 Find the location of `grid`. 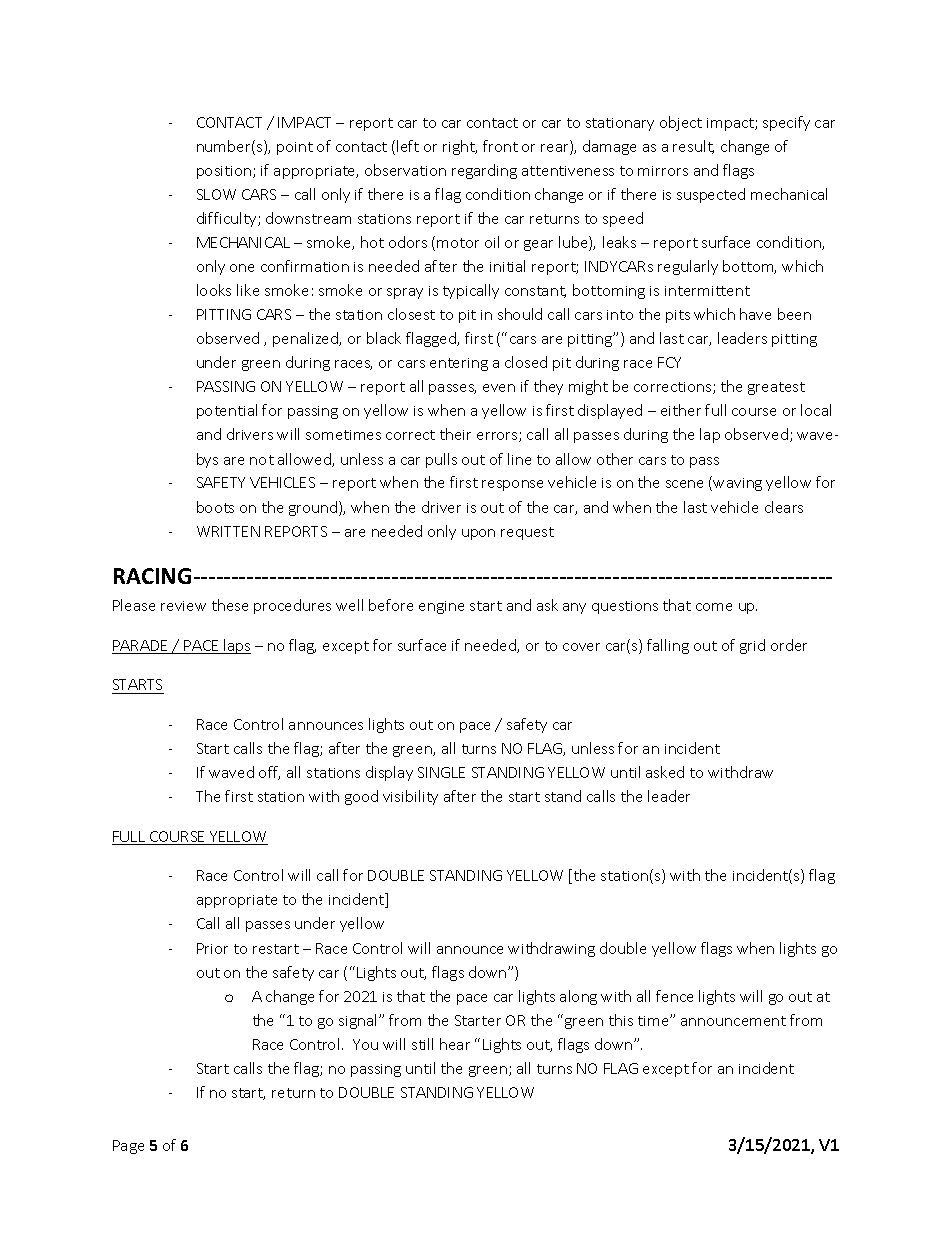

grid is located at coordinates (752, 646).
